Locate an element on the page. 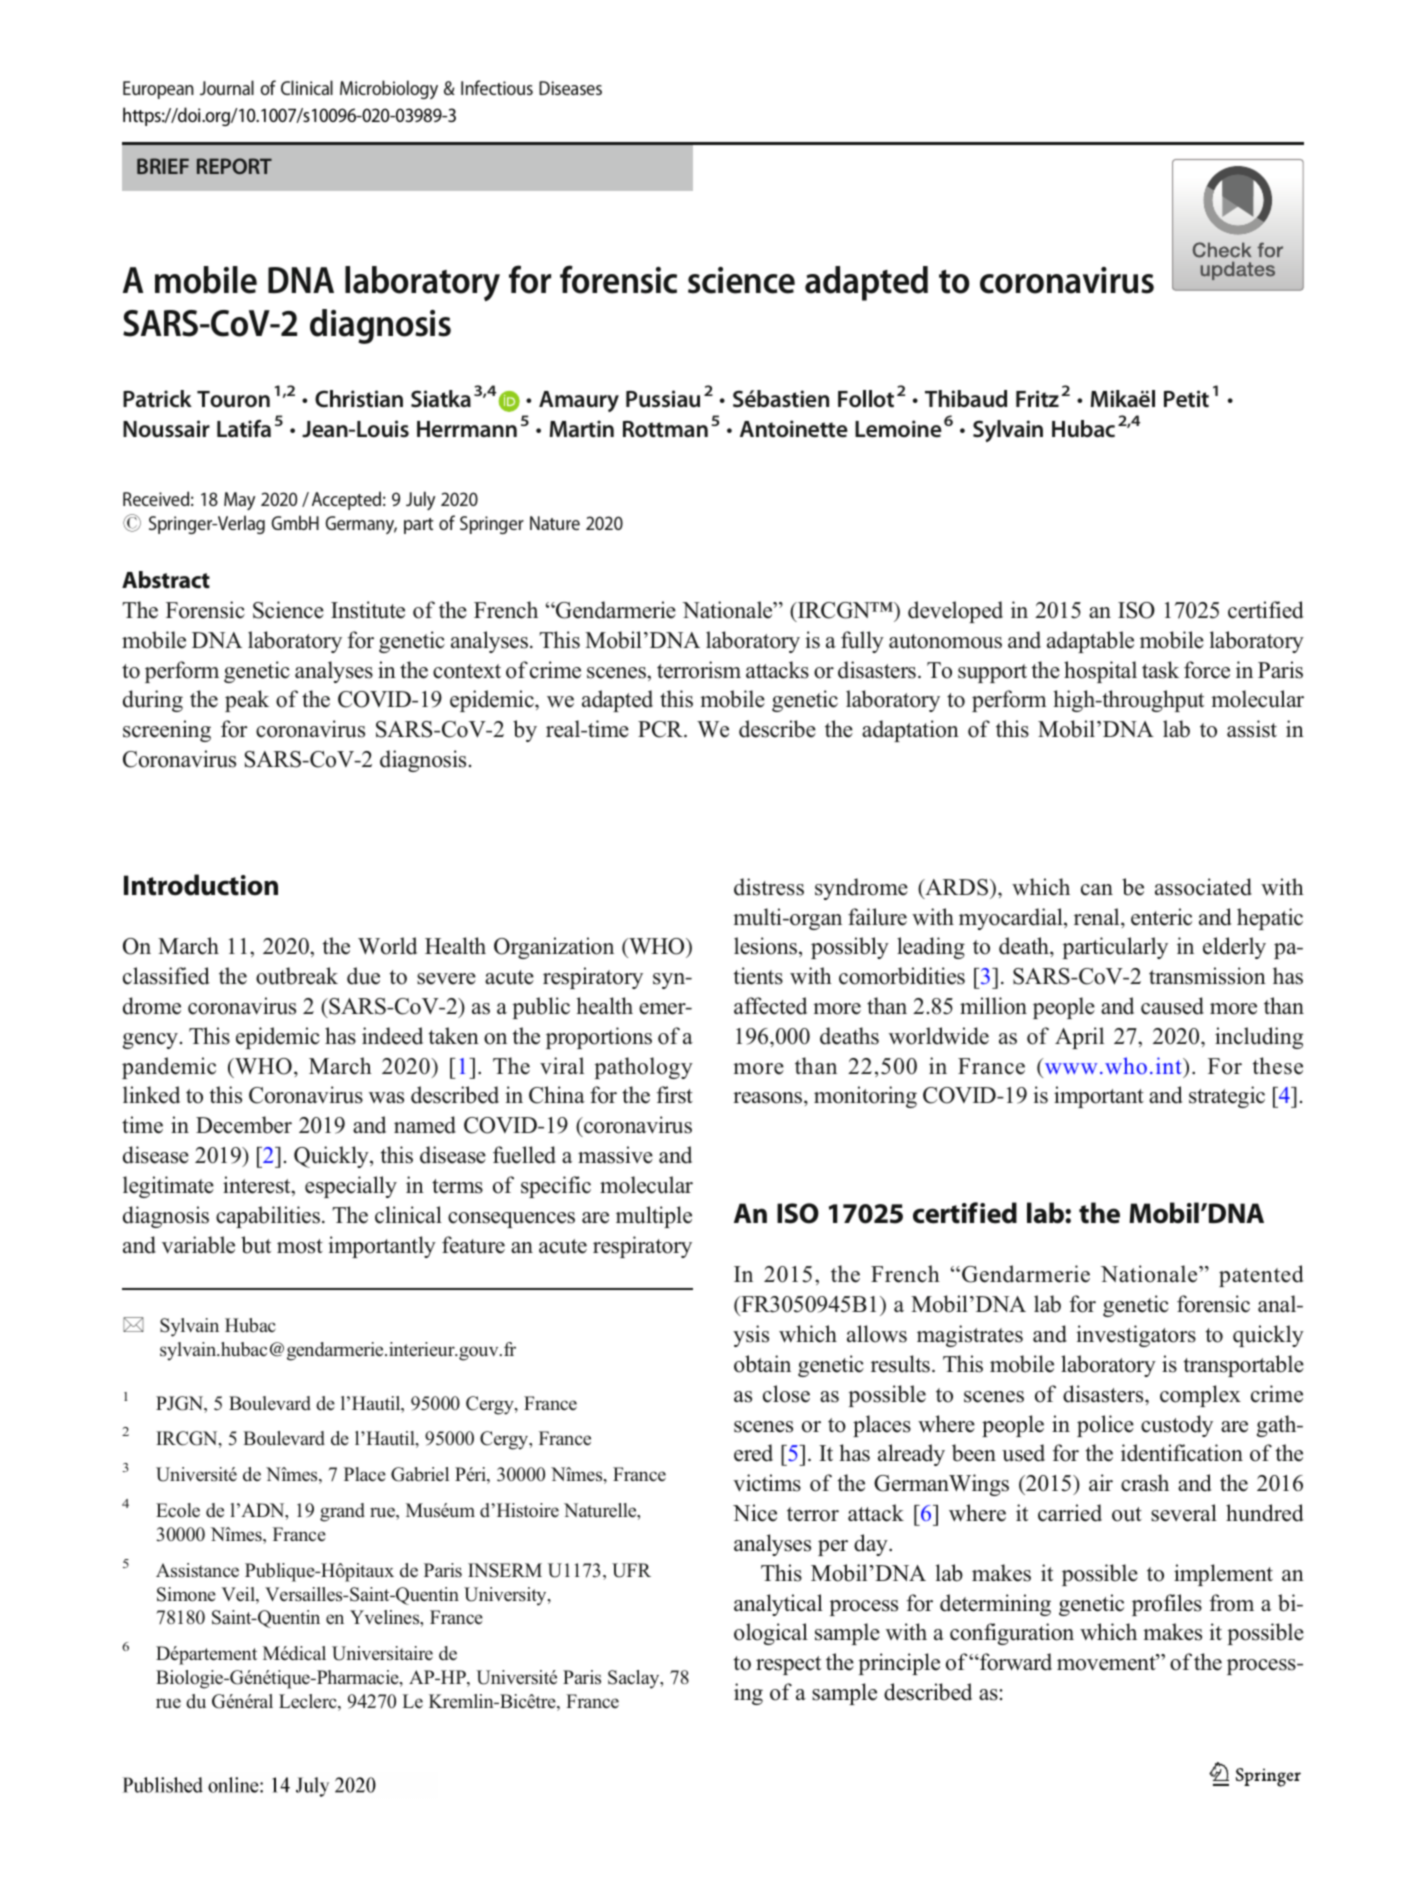  Infectious is located at coordinates (497, 87).
